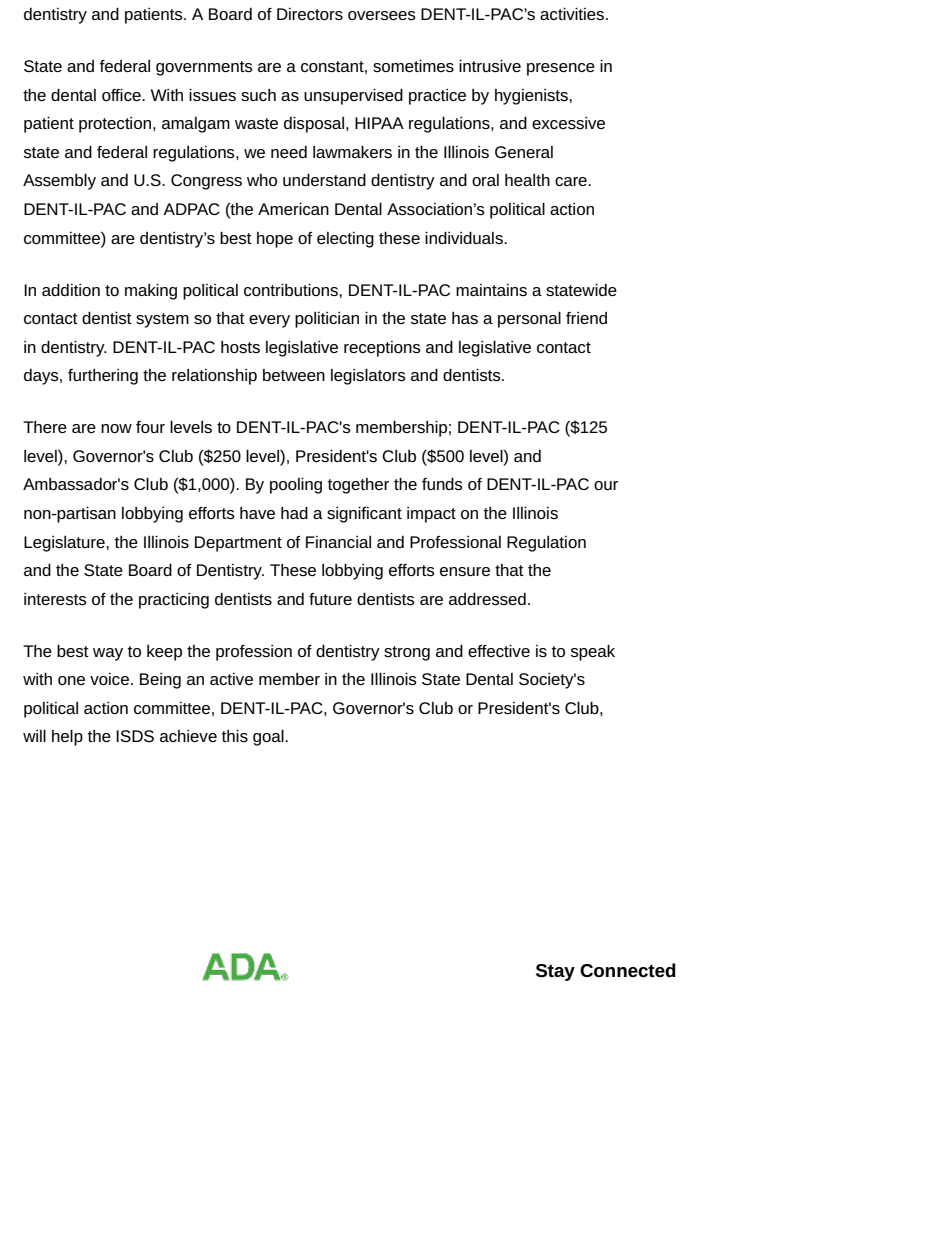 This screenshot has height=1233, width=952. Describe the element at coordinates (561, 69) in the screenshot. I see `presence` at that location.
